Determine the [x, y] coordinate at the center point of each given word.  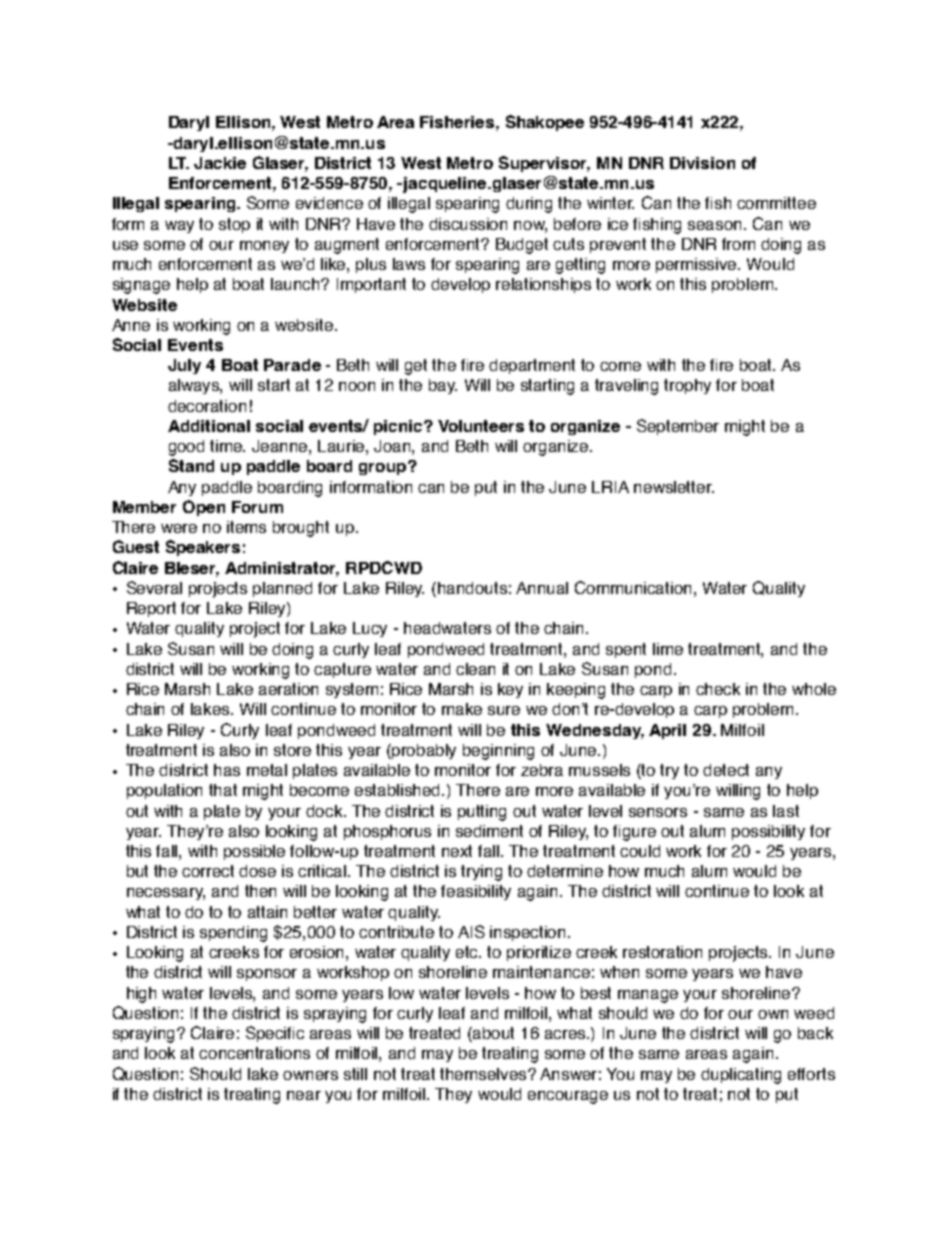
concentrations [254, 1053]
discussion [468, 224]
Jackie [220, 163]
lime [668, 649]
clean [475, 669]
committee [776, 203]
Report [151, 609]
